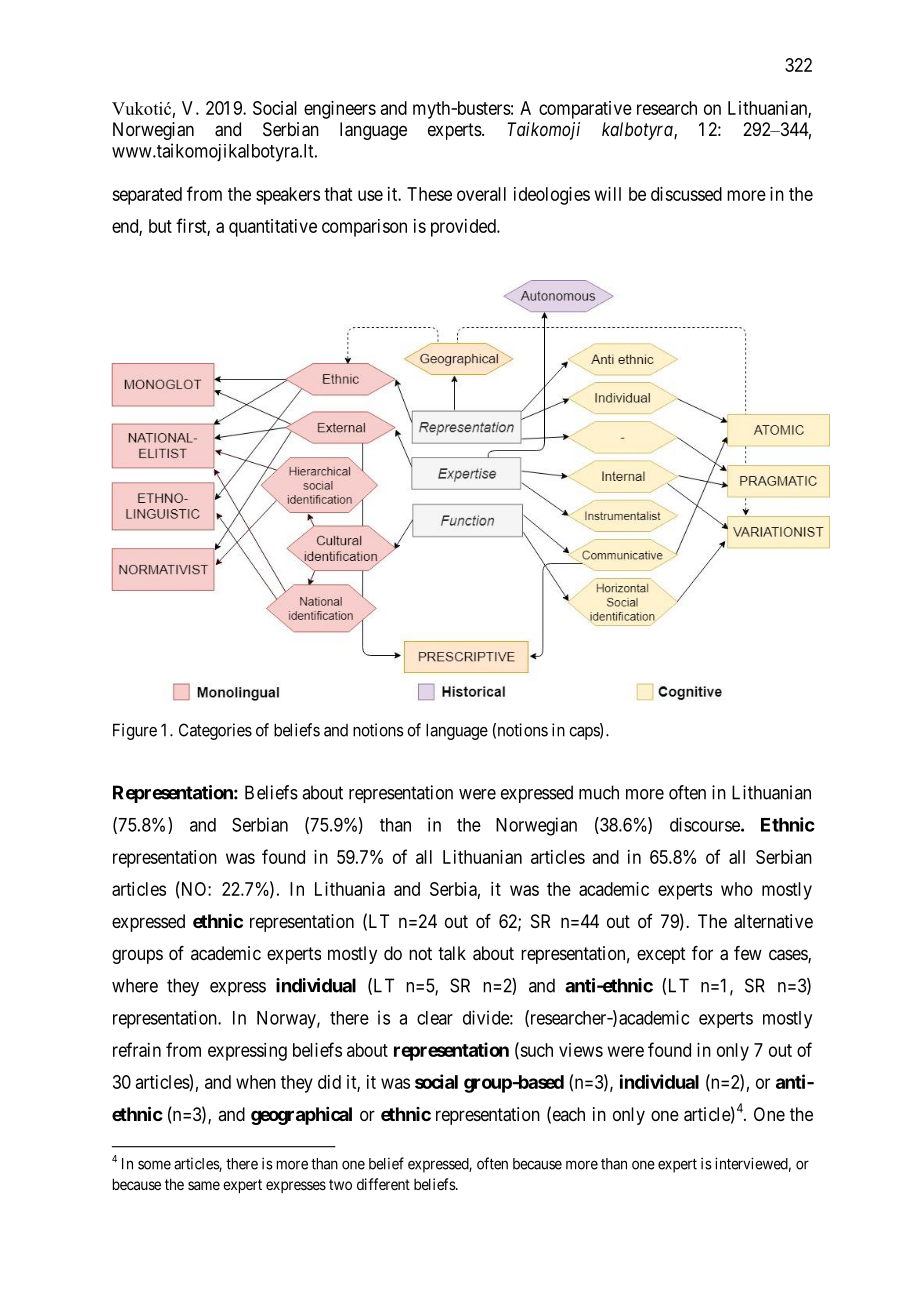 This page has width=924, height=1308. Describe the element at coordinates (204, 1185) in the page. I see `same` at that location.
